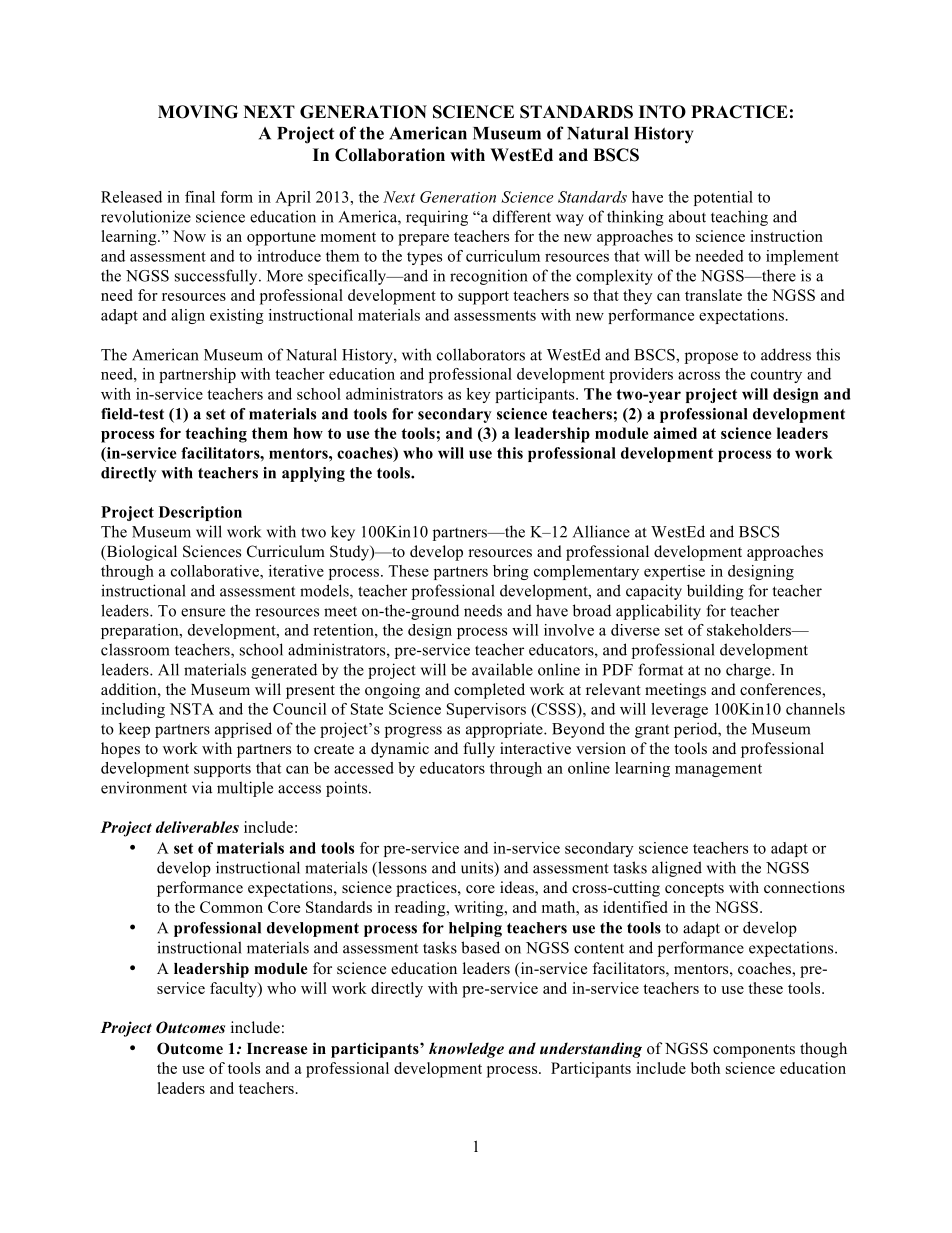  What do you see at coordinates (466, 1050) in the image?
I see `knowledge` at bounding box center [466, 1050].
